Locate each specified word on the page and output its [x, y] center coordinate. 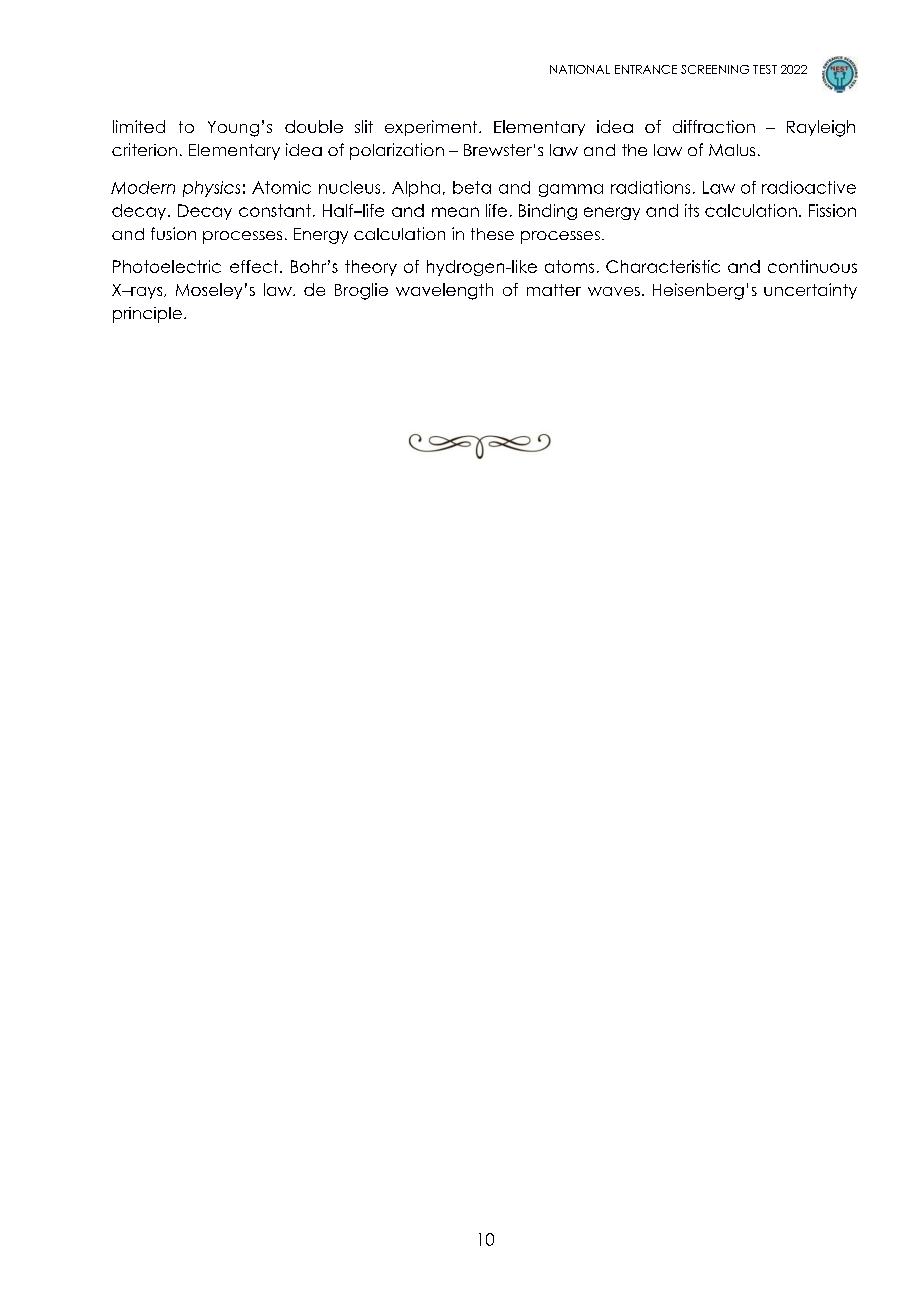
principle [147, 315]
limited [139, 126]
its [692, 210]
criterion [144, 149]
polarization [397, 151]
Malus [732, 150]
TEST [765, 69]
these [492, 234]
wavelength [444, 291]
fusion [173, 233]
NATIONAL [580, 69]
